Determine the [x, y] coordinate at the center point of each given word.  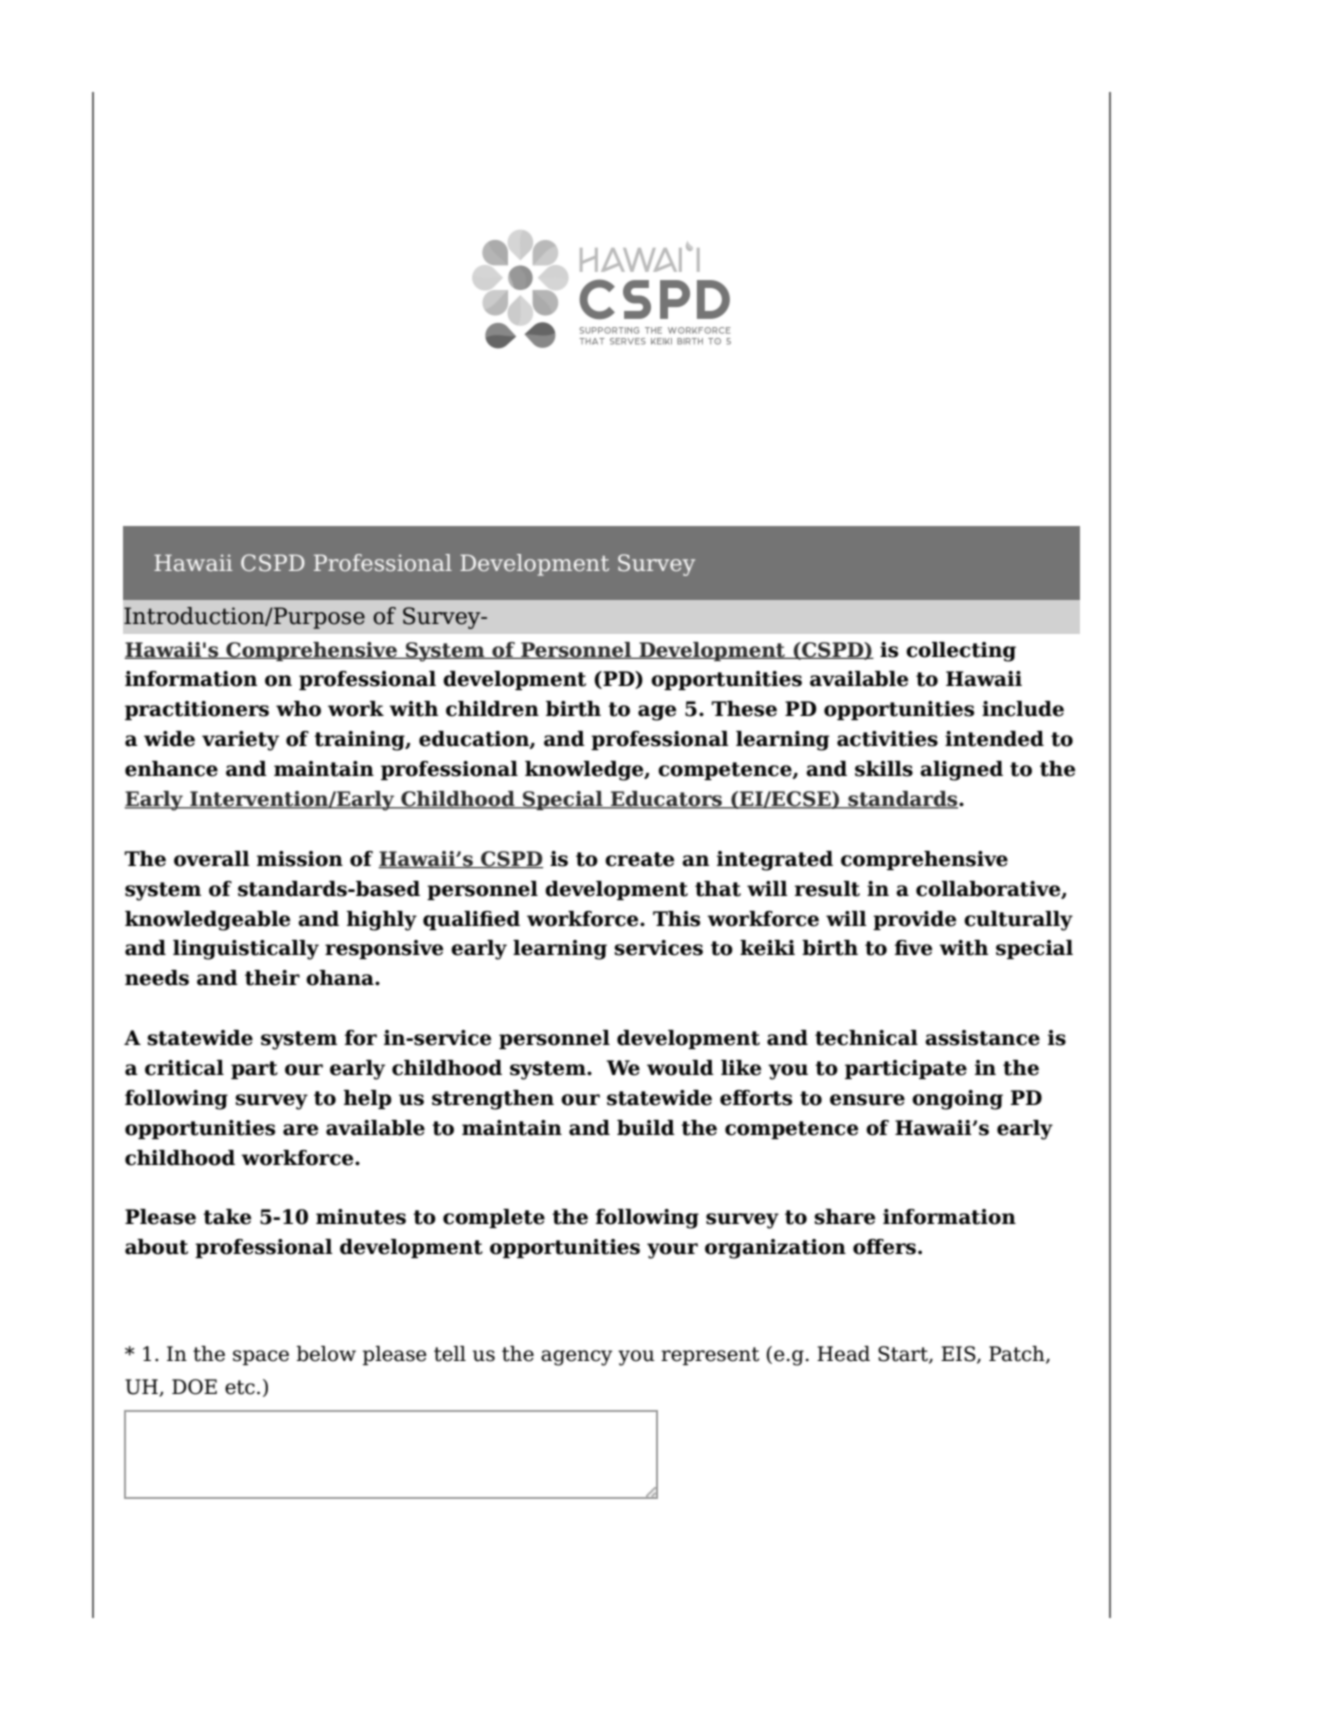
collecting [961, 652]
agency [577, 1358]
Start [904, 1355]
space [261, 1357]
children [492, 709]
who [298, 709]
